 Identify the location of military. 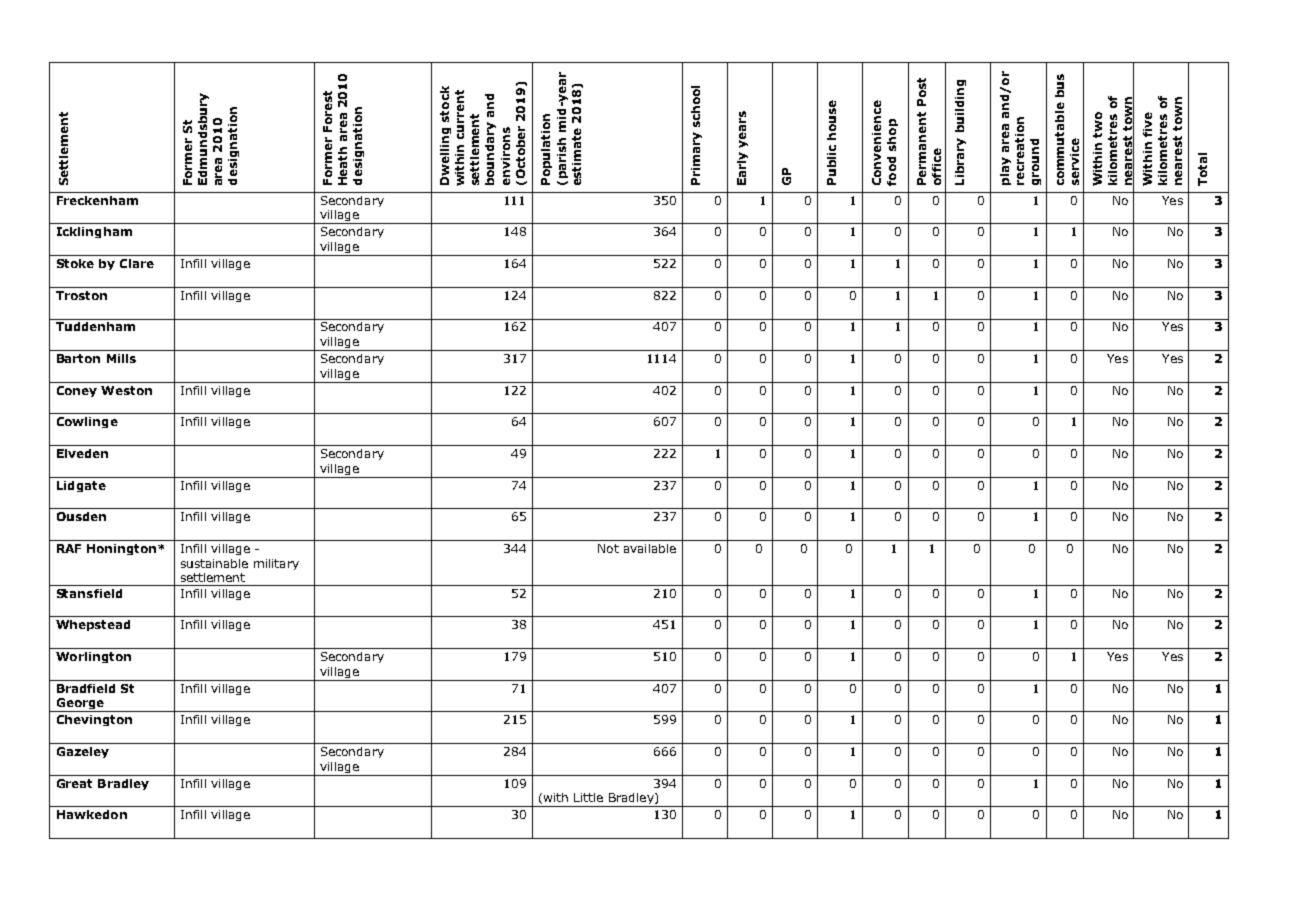
(276, 564).
